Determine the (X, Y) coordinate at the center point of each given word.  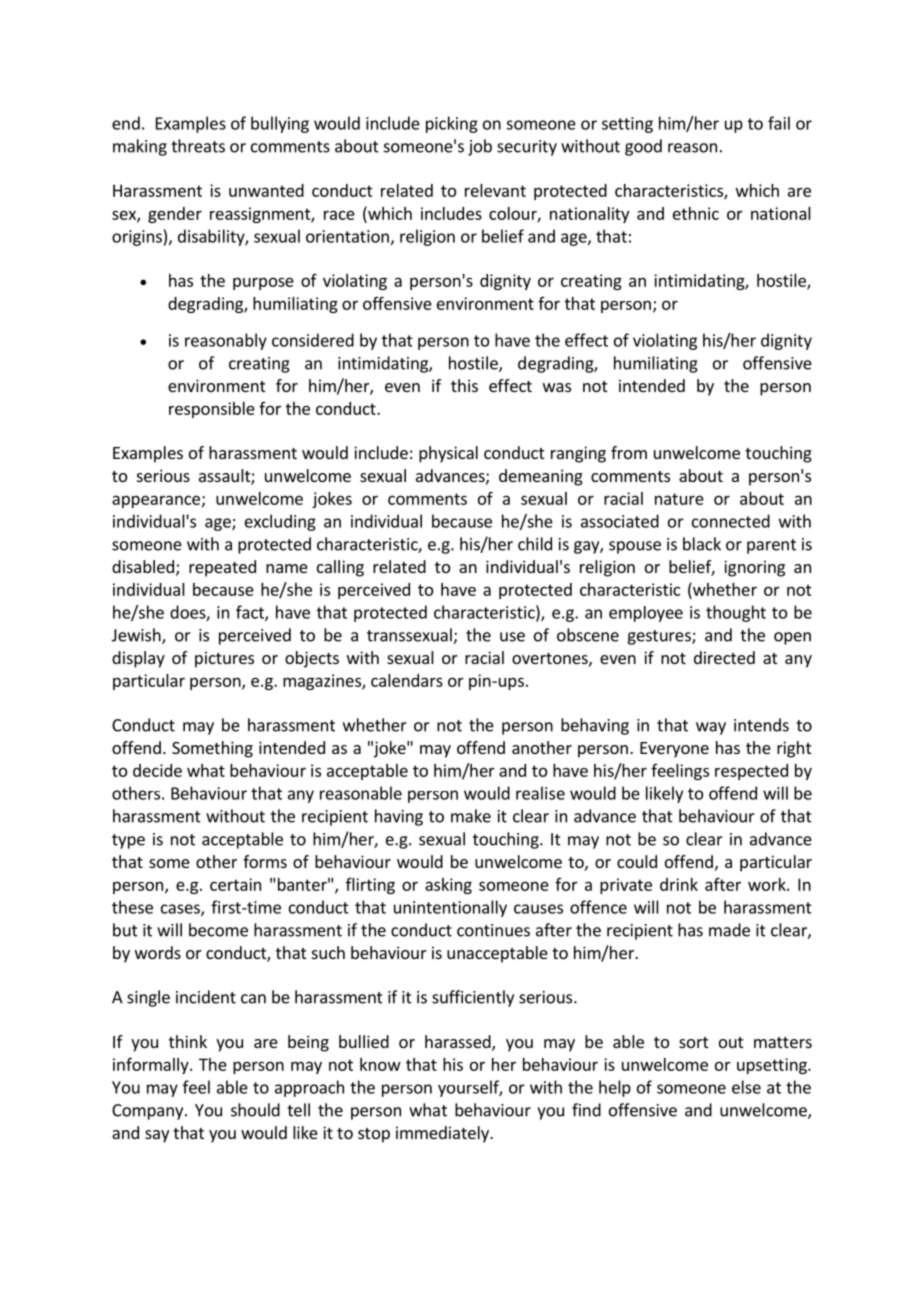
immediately (443, 1134)
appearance (156, 501)
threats (198, 146)
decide (157, 770)
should (255, 1110)
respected (751, 772)
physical (448, 454)
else (746, 1087)
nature (679, 499)
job (480, 147)
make (471, 816)
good (643, 147)
